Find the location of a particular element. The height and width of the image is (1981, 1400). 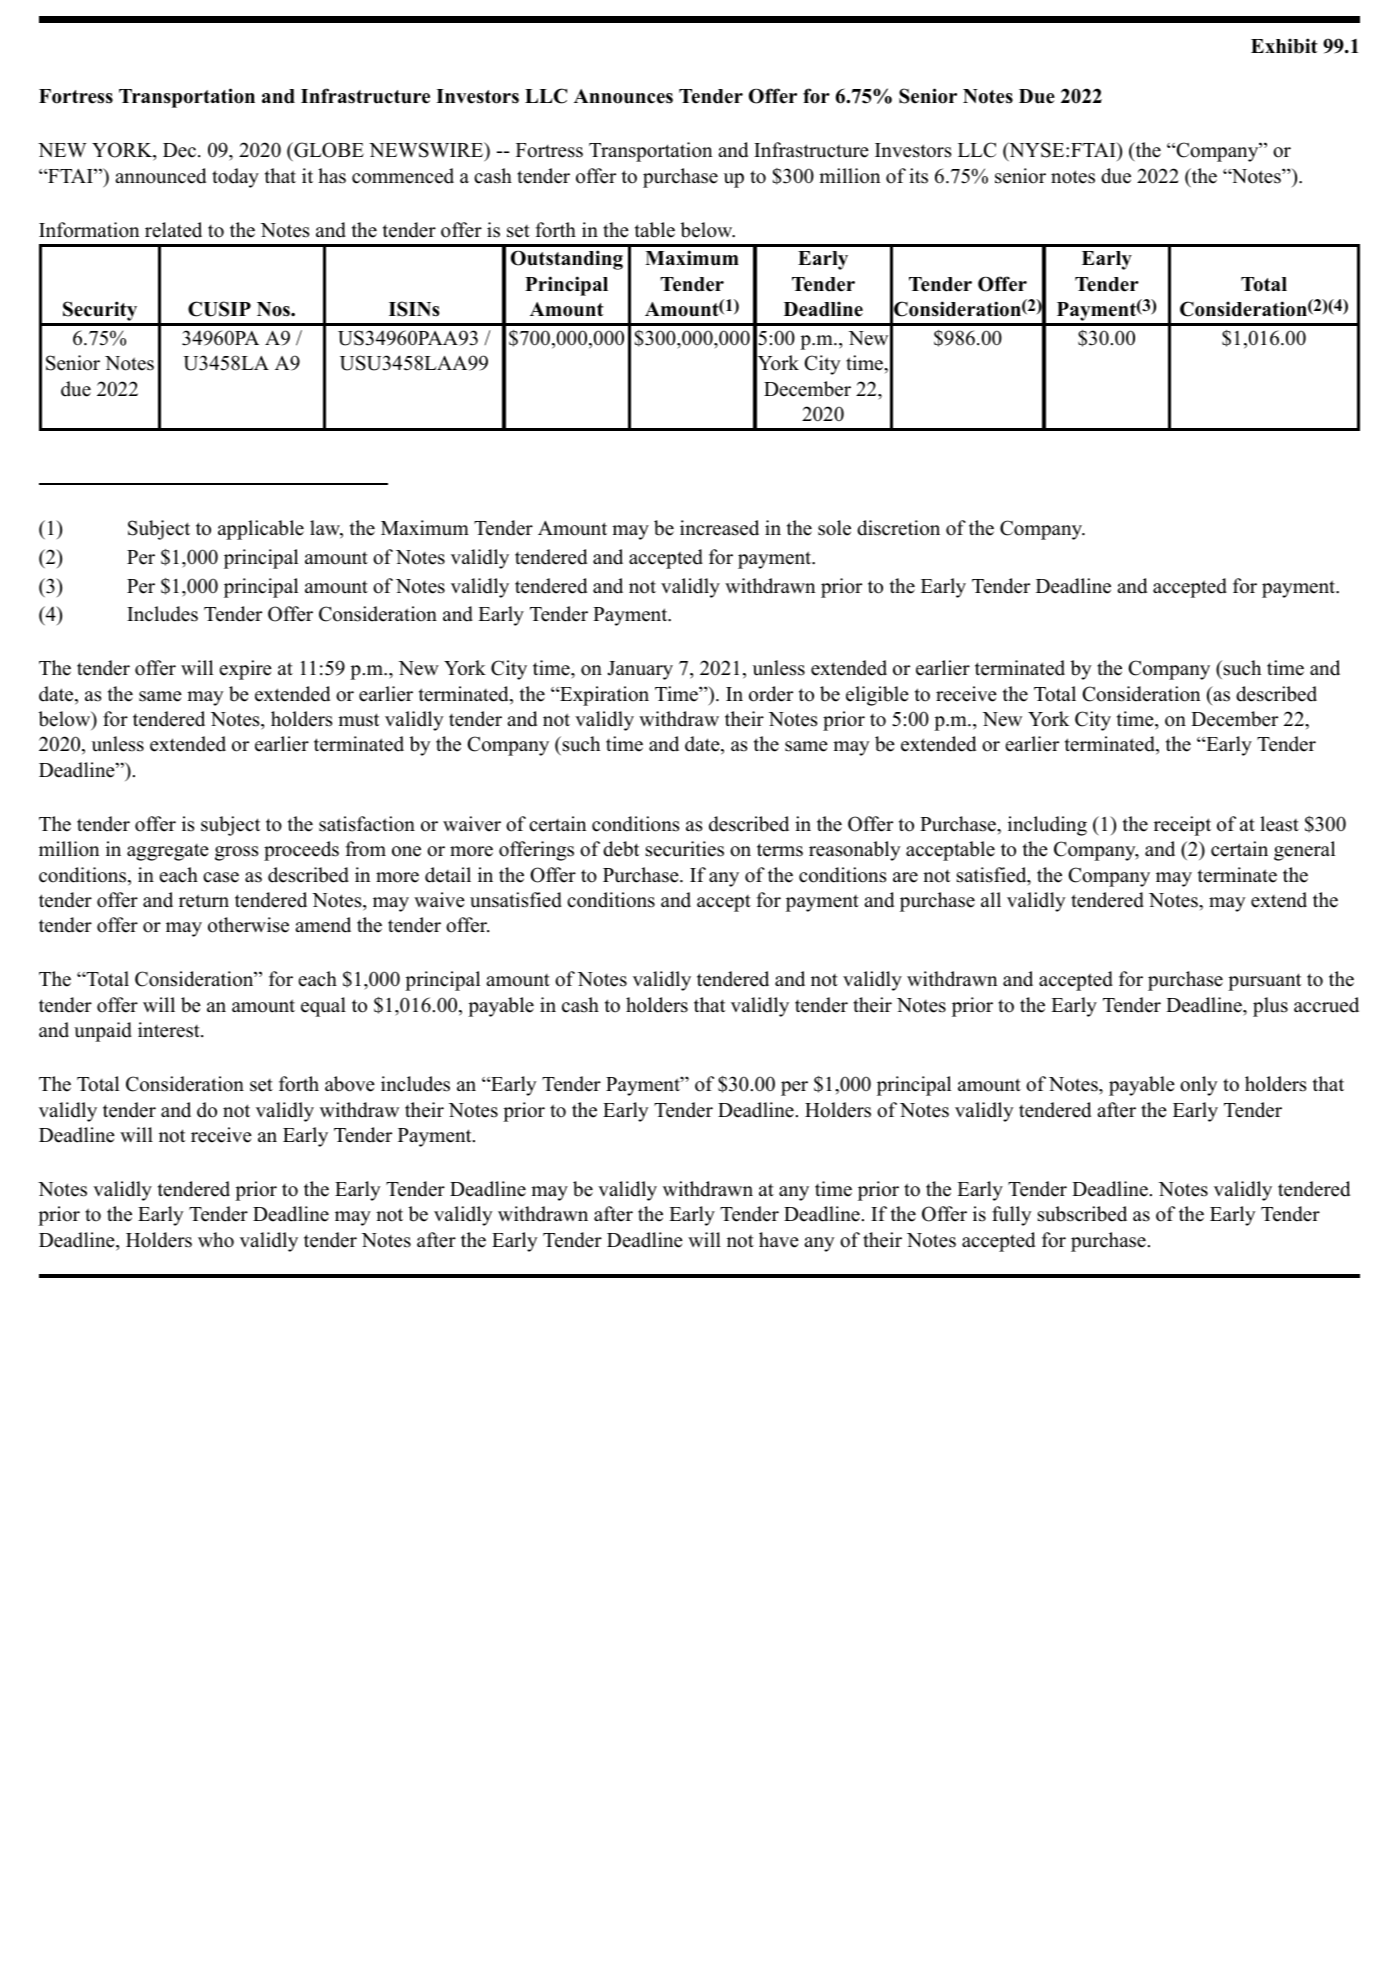

increased is located at coordinates (719, 528).
